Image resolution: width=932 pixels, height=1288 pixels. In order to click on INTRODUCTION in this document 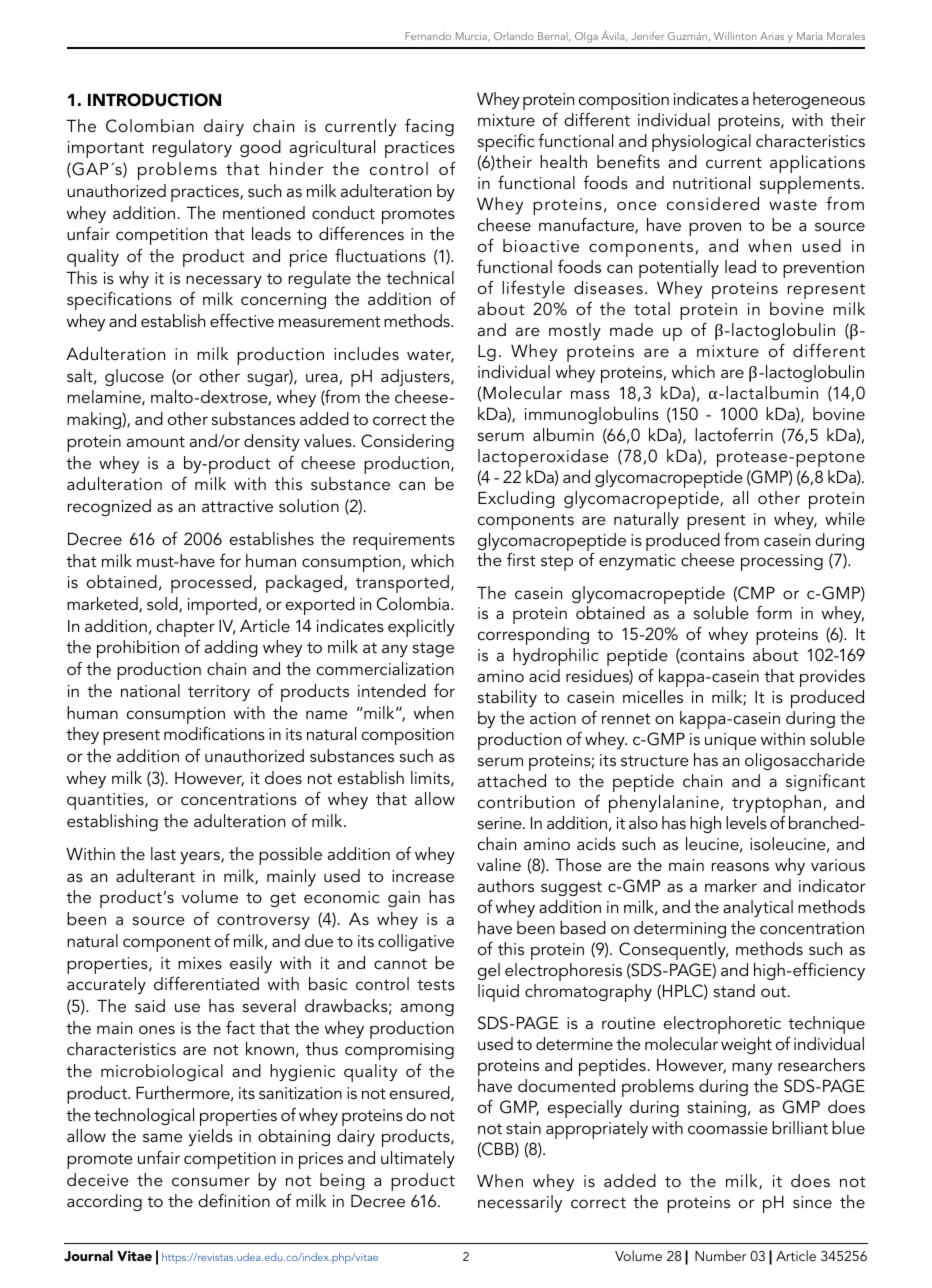, I will do `click(154, 100)`.
